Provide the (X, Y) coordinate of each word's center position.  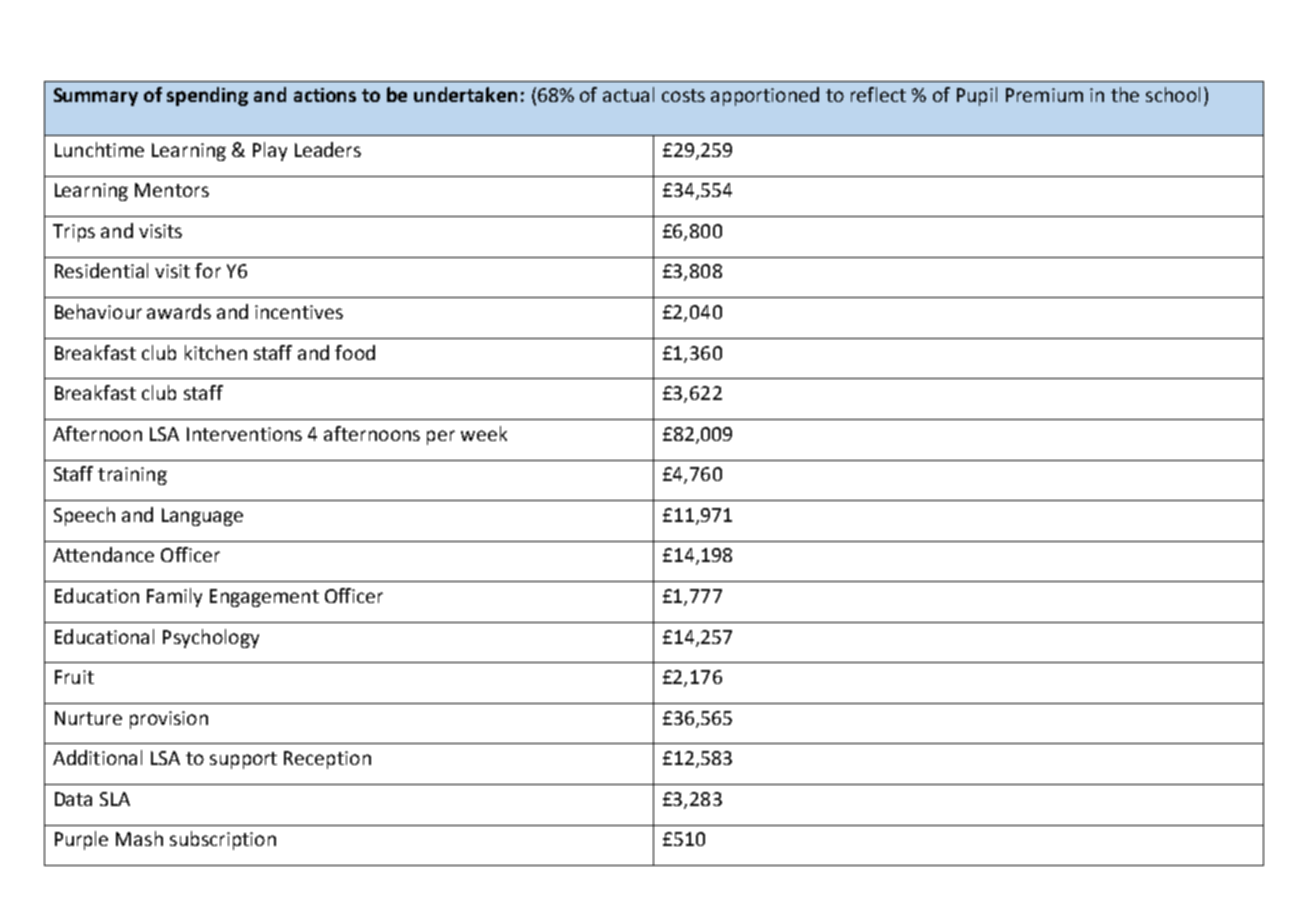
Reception (327, 760)
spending (207, 96)
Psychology (211, 638)
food (355, 352)
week (484, 433)
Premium (1044, 95)
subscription (223, 840)
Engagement (264, 598)
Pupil (977, 96)
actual (628, 94)
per (441, 437)
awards (179, 311)
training (132, 476)
